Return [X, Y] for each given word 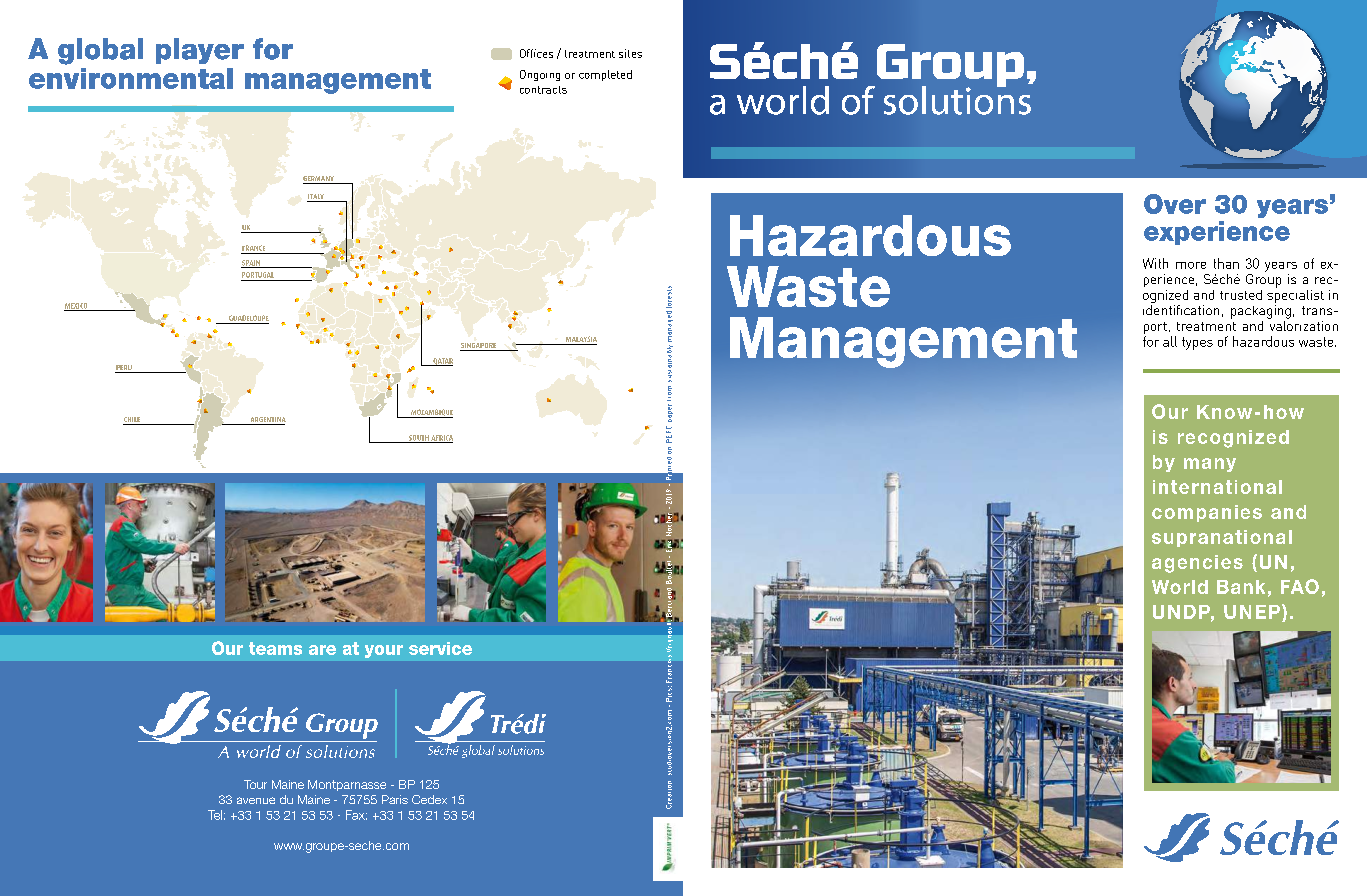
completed [605, 75]
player [200, 51]
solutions [957, 99]
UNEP [1252, 612]
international [1217, 487]
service [440, 648]
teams [275, 648]
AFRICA [441, 439]
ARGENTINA [267, 421]
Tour [255, 784]
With [1155, 263]
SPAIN [251, 264]
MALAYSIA [581, 339]
